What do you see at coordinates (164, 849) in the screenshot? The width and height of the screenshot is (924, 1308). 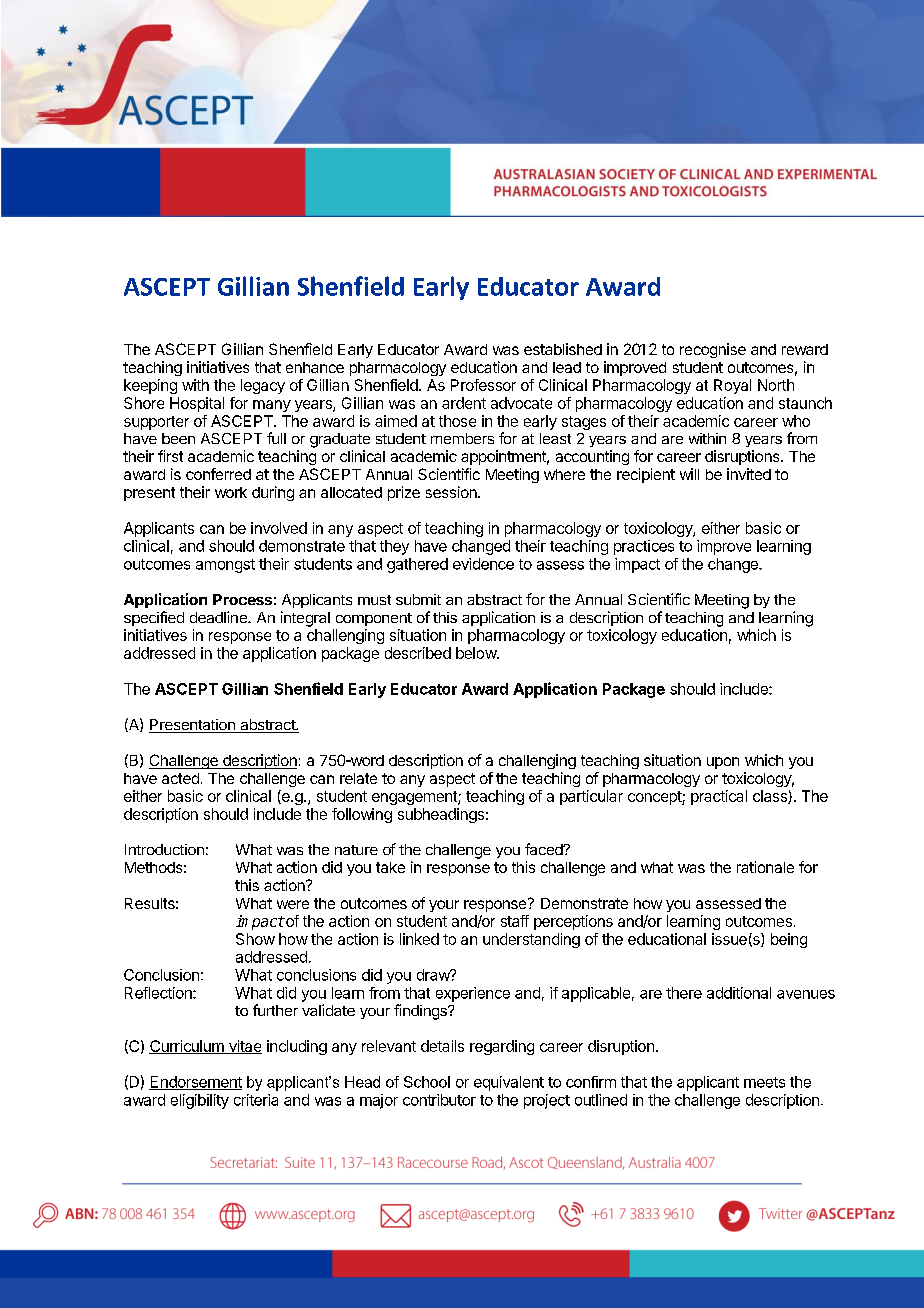 I see `Introduction` at bounding box center [164, 849].
